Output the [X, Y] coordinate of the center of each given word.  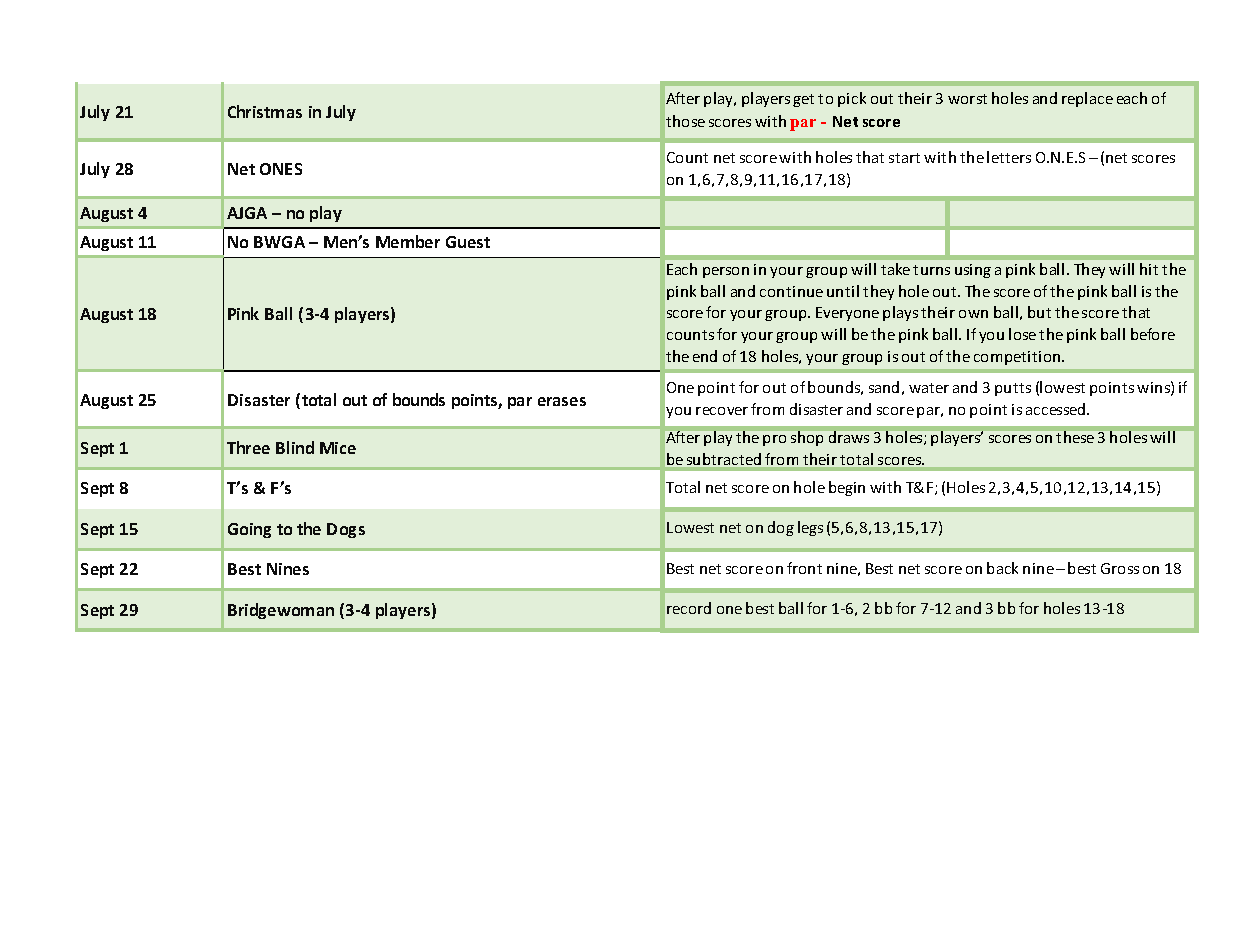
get [803, 100]
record [689, 608]
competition [1018, 358]
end [705, 356]
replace [1087, 99]
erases [562, 401]
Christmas [265, 111]
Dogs [346, 530]
